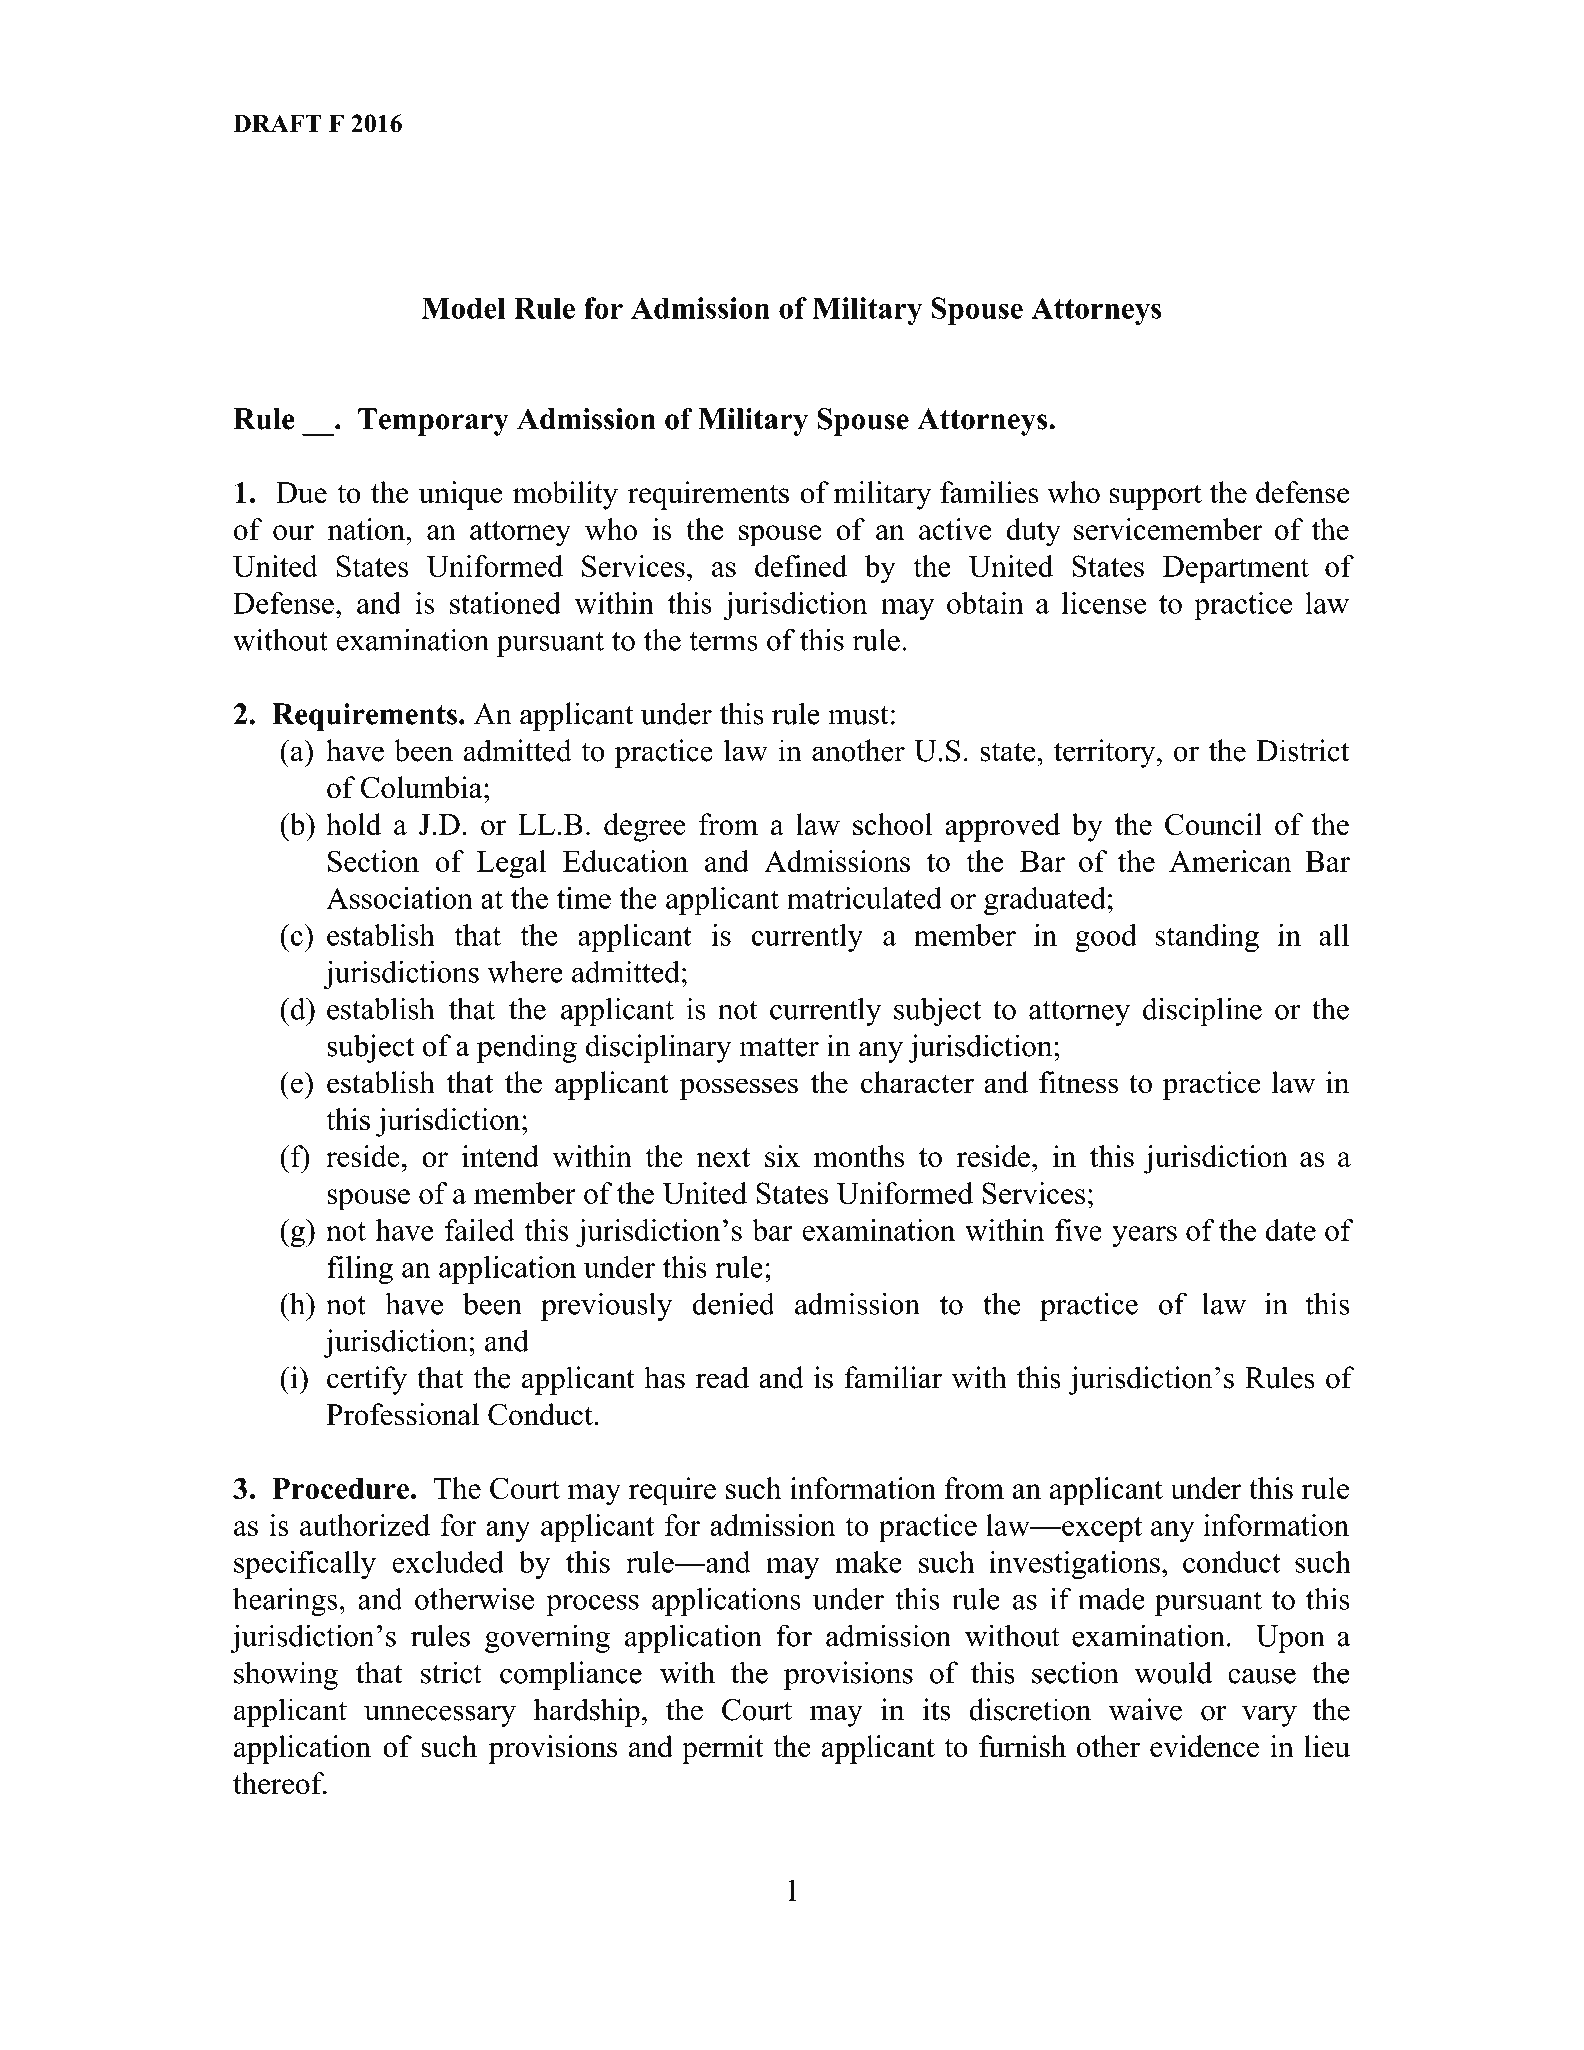 This screenshot has width=1584, height=2050. Describe the element at coordinates (277, 123) in the screenshot. I see `DRAFT` at that location.
